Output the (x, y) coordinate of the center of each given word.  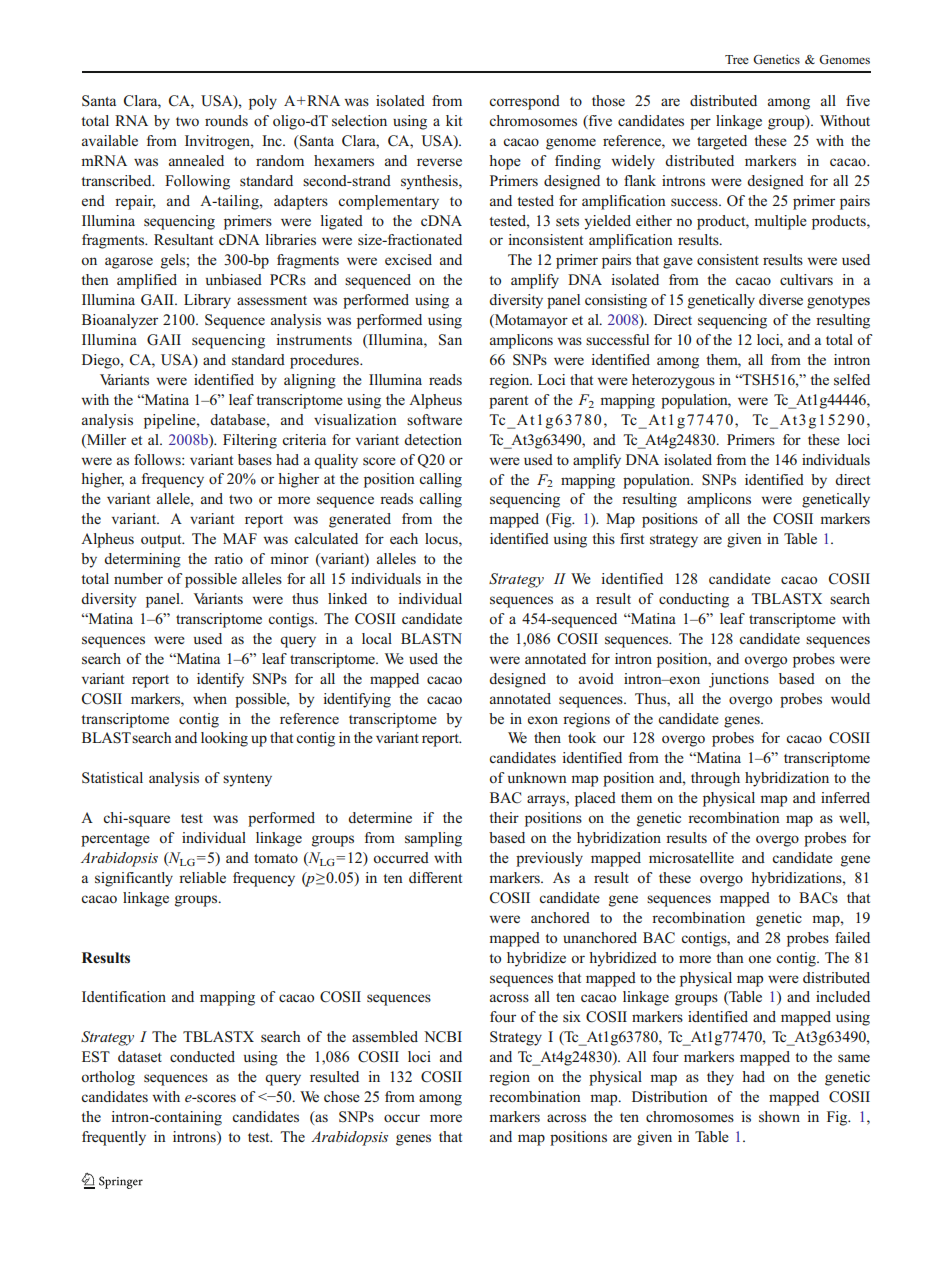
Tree (737, 59)
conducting (694, 600)
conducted (202, 1057)
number (138, 578)
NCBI (443, 1037)
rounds (226, 120)
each (404, 538)
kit (454, 120)
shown (779, 1117)
